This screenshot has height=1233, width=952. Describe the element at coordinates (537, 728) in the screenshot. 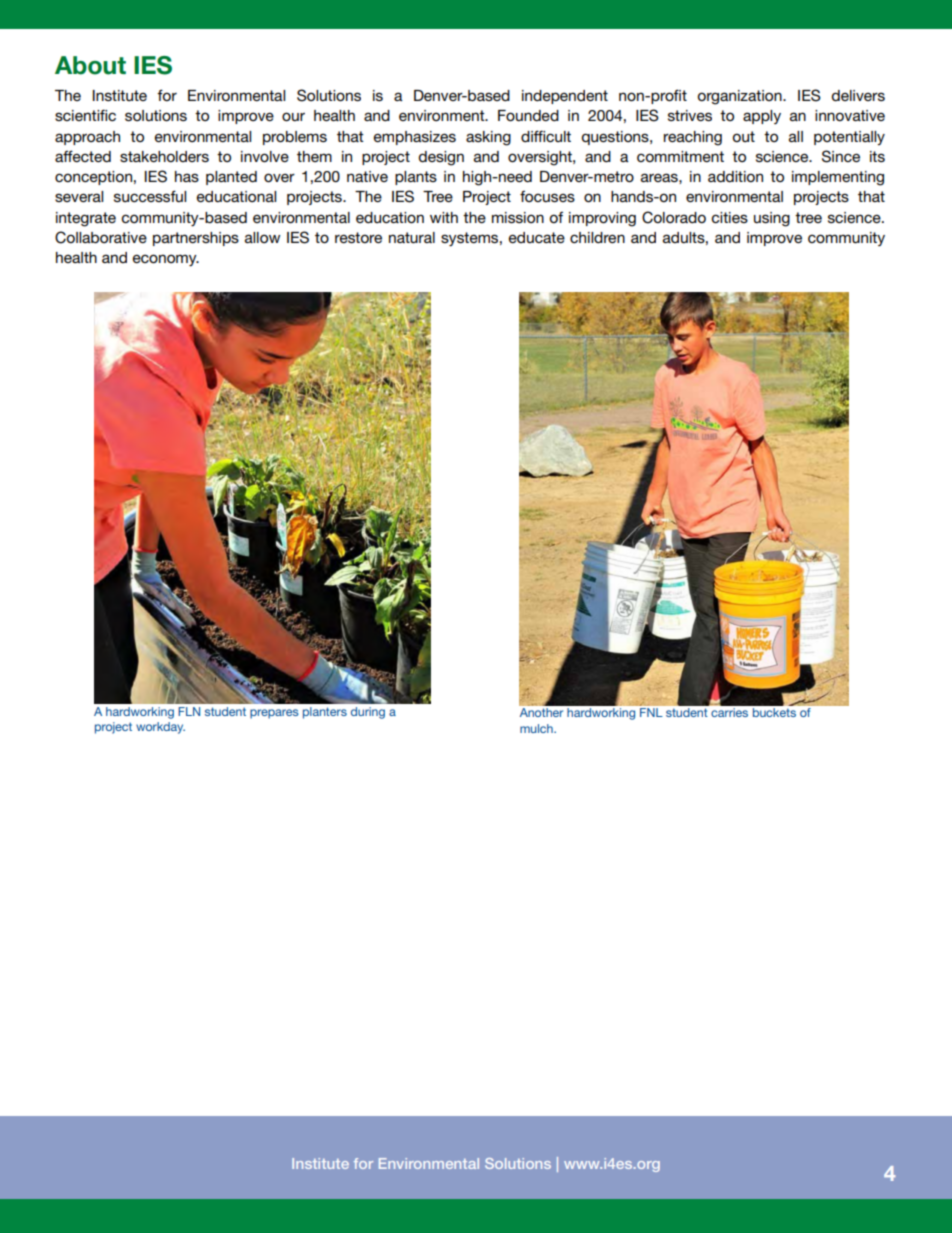

I see `mulch` at that location.
